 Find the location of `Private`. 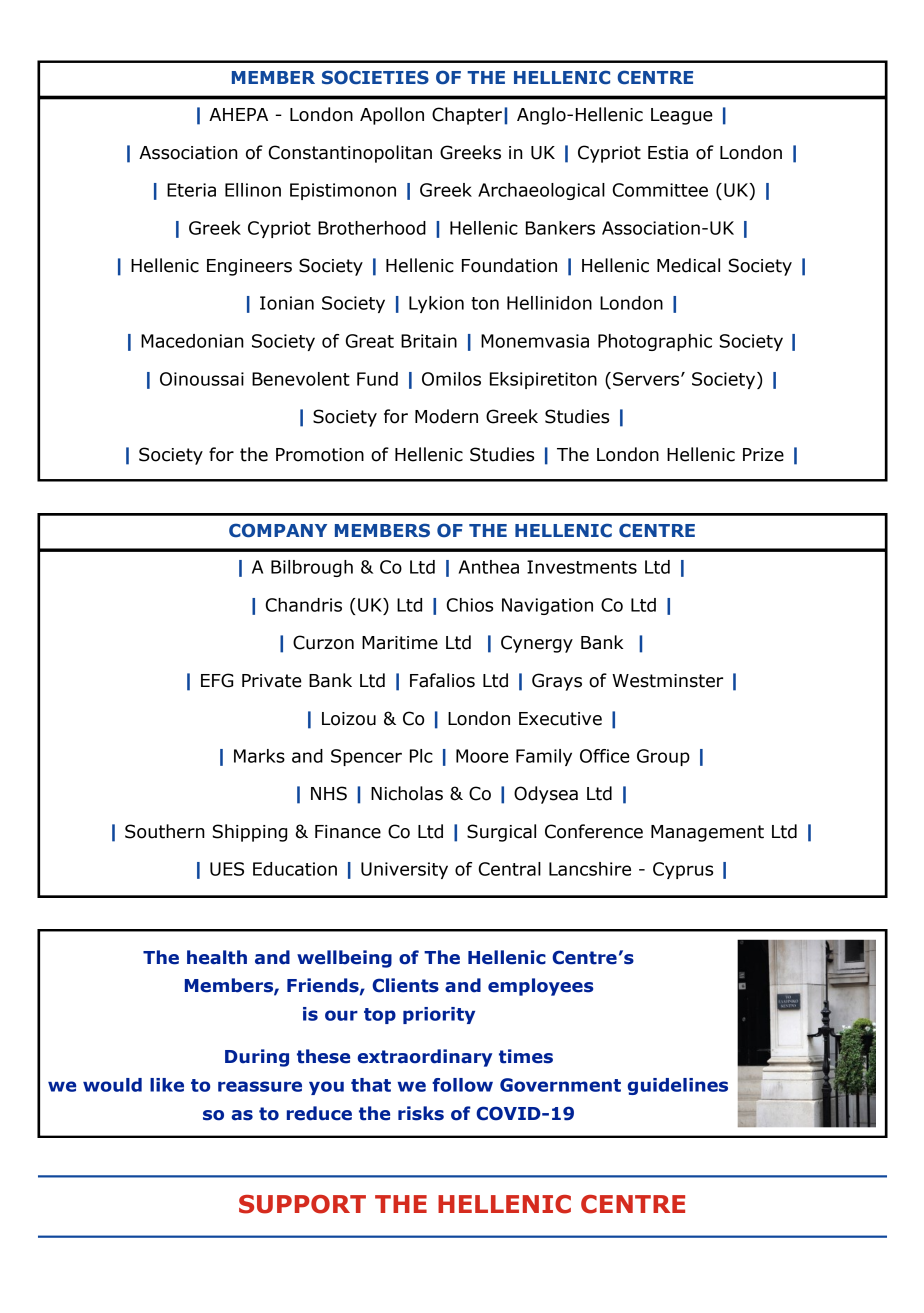

Private is located at coordinates (272, 681).
